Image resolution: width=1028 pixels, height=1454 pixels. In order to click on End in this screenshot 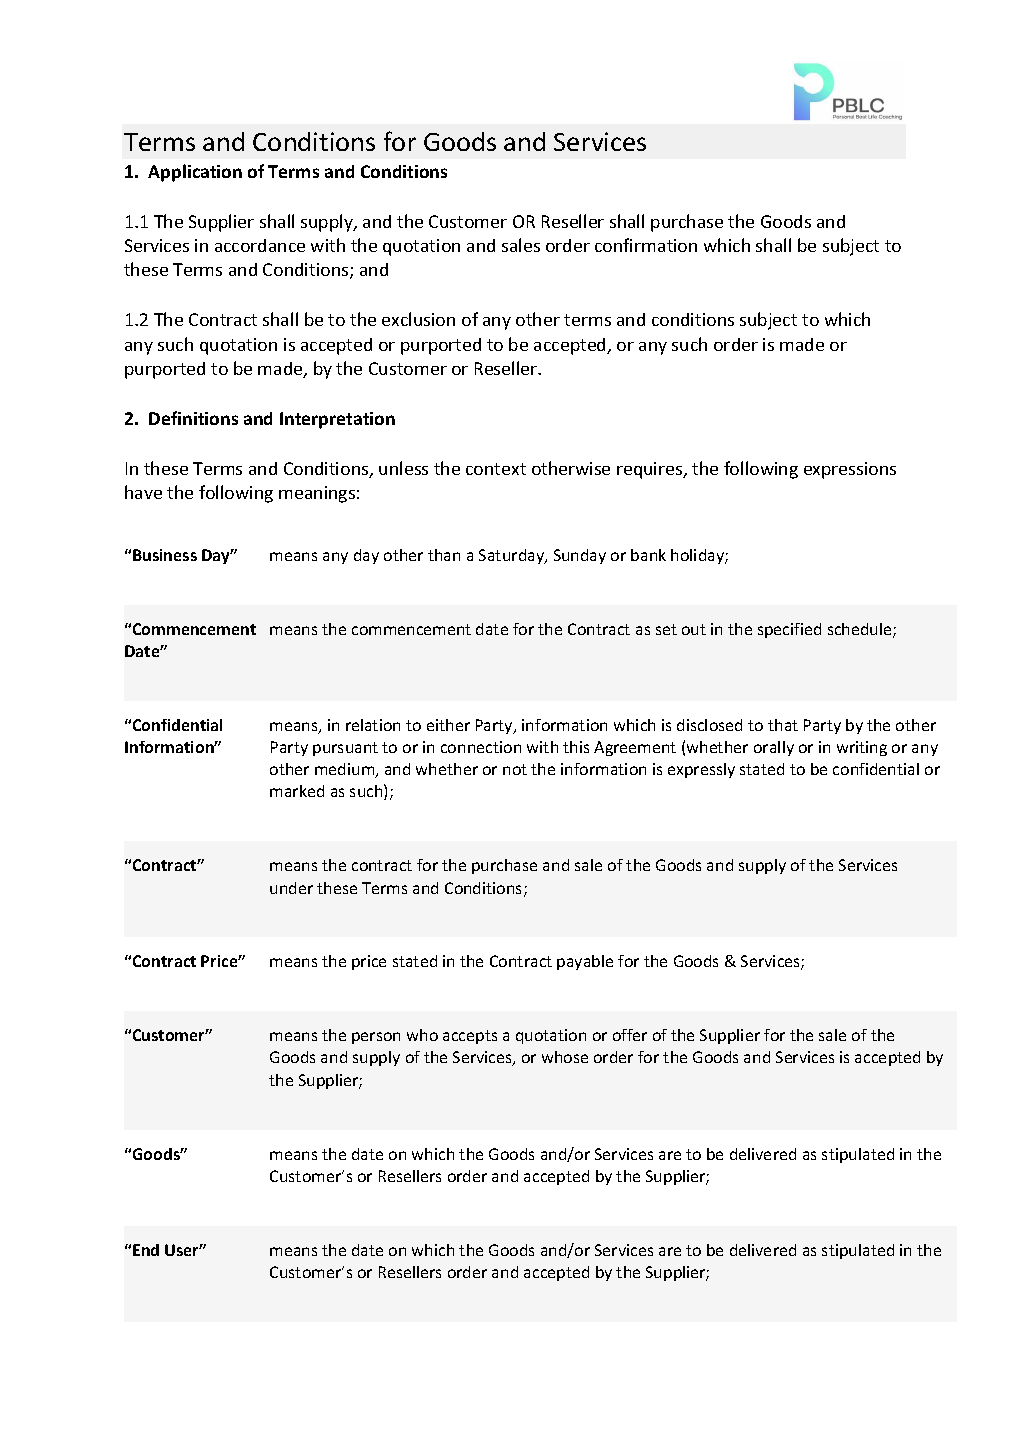, I will do `click(146, 1250)`.
